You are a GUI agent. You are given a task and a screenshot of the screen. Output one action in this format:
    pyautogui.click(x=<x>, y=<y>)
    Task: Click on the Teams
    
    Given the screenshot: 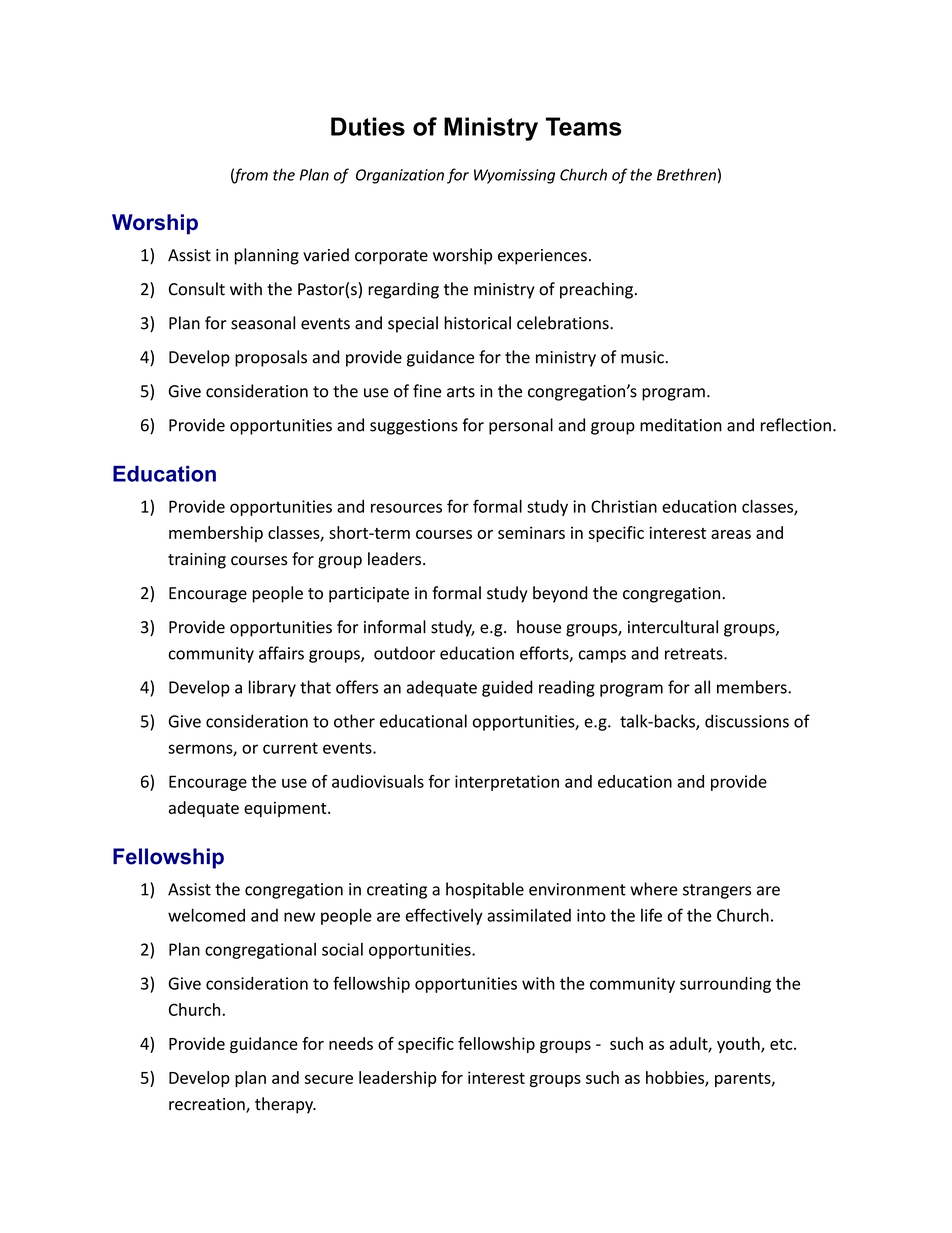 What is the action you would take?
    pyautogui.click(x=584, y=126)
